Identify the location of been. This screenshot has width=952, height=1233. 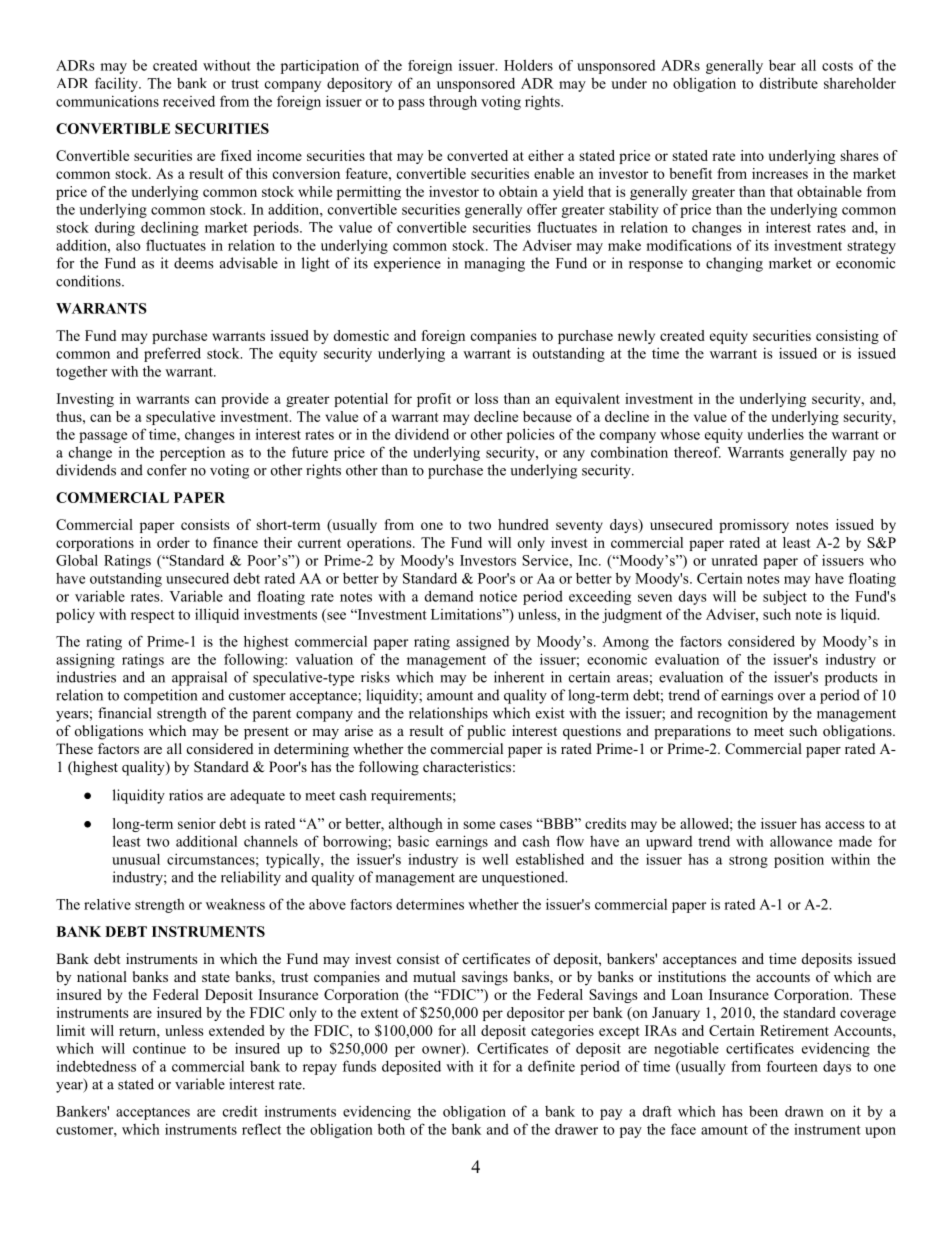
(763, 1111).
